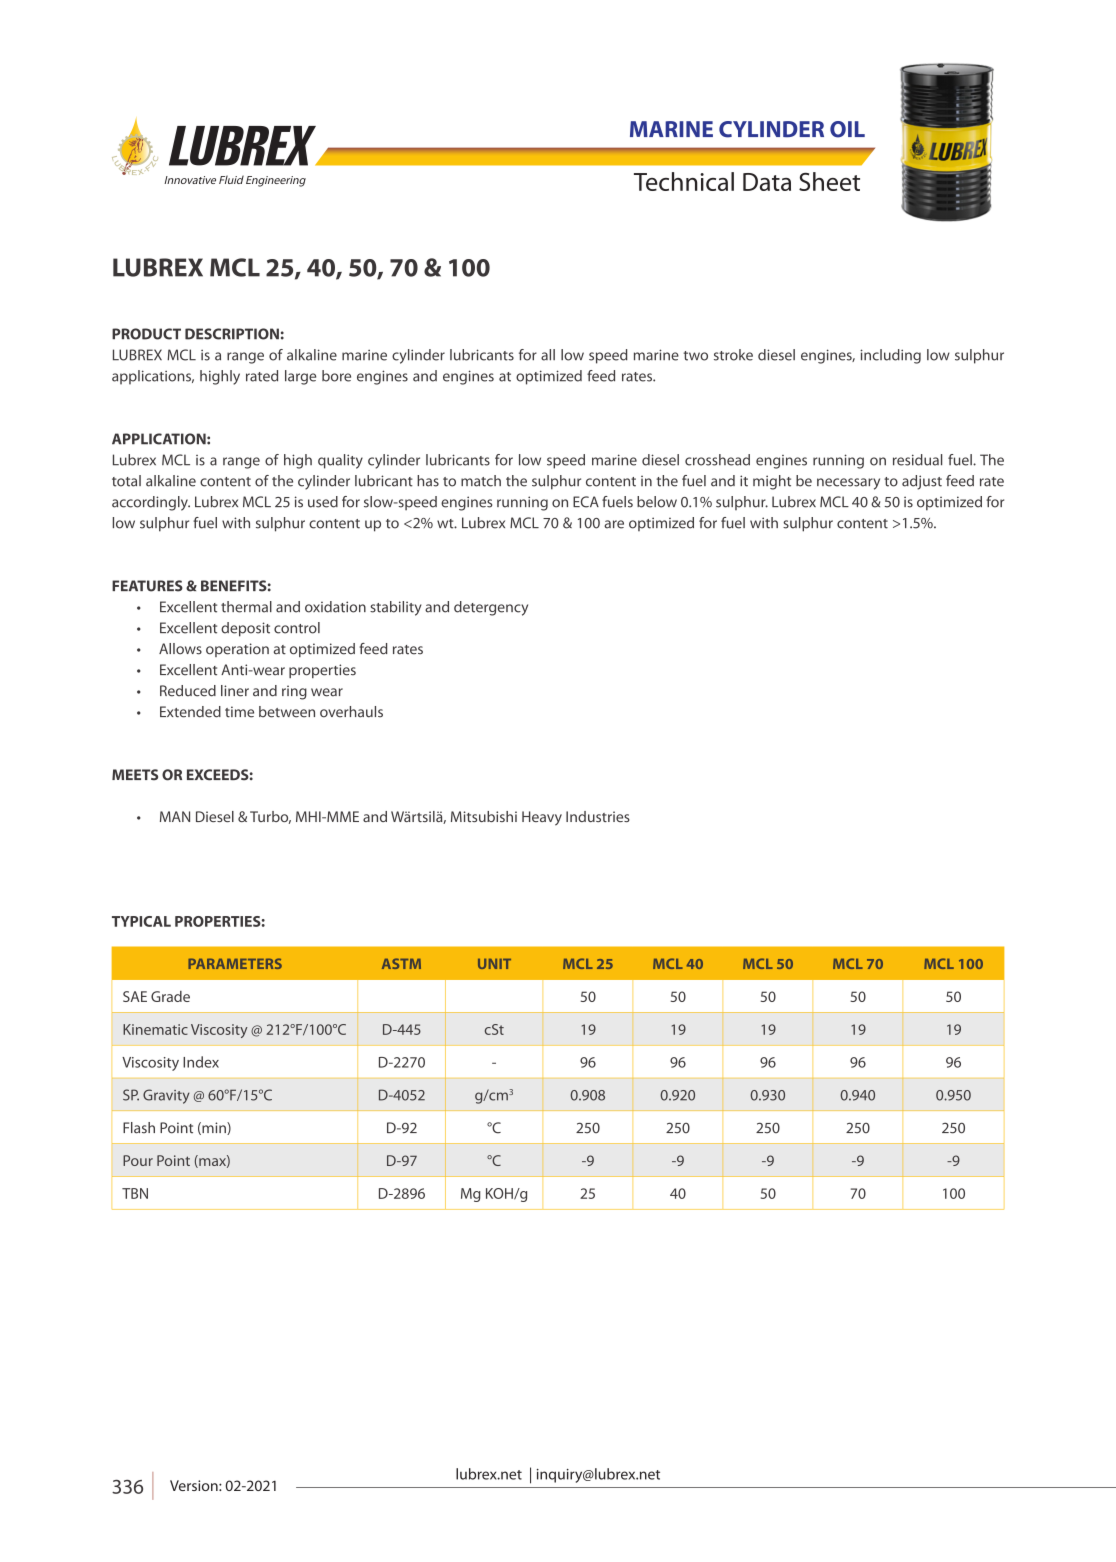  Describe the element at coordinates (166, 1096) in the screenshot. I see `Gravity` at that location.
